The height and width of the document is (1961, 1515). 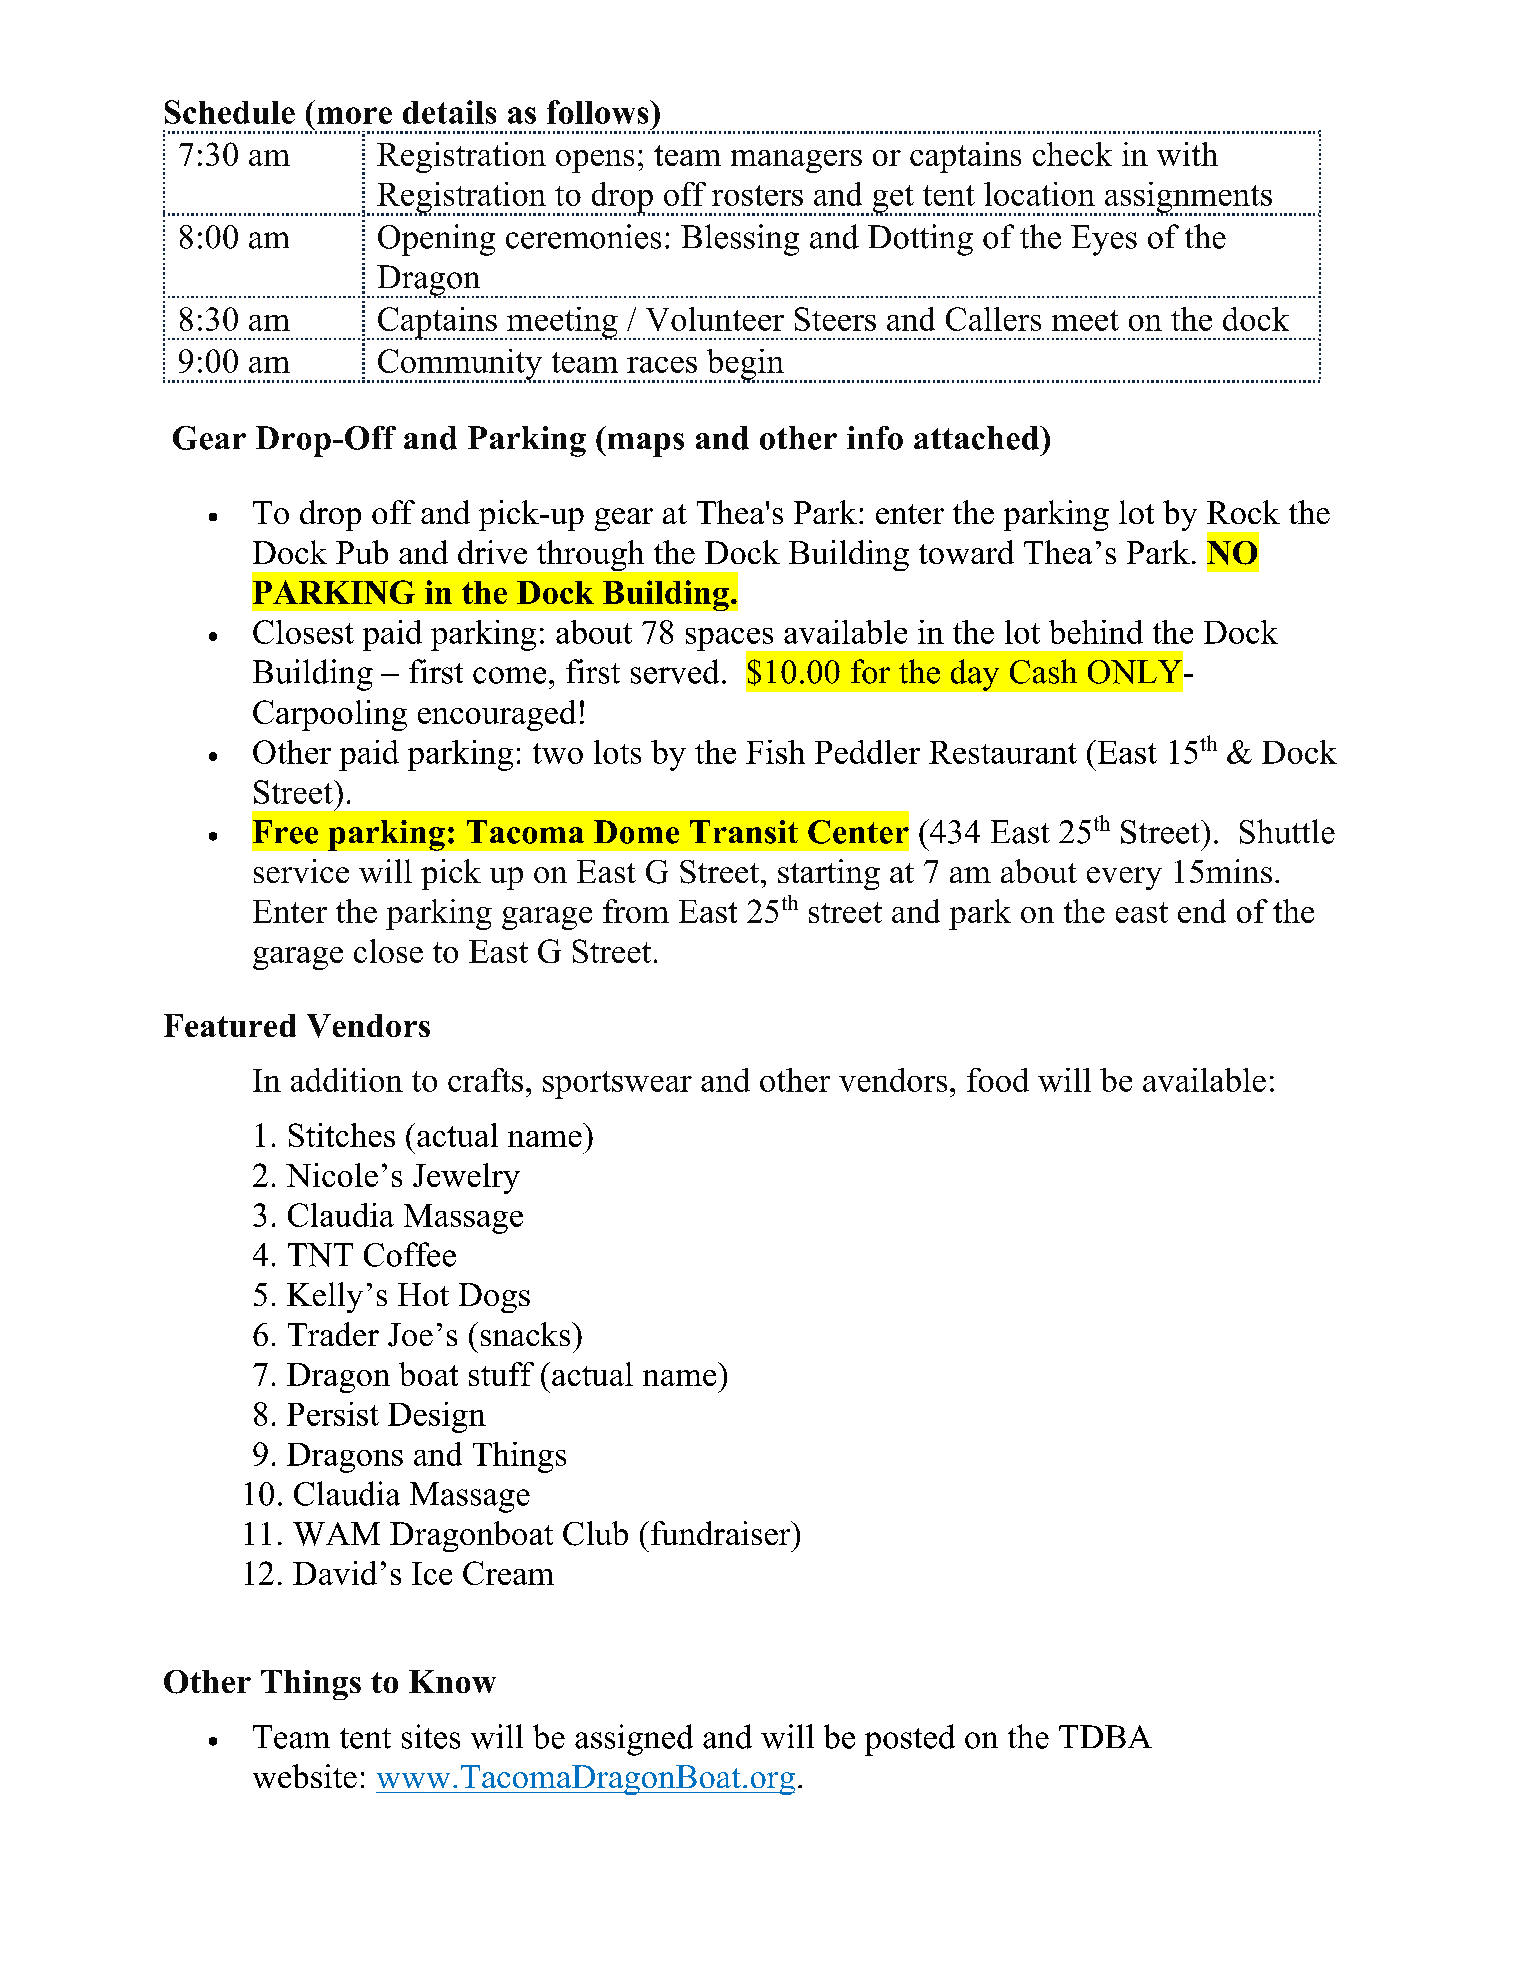 What do you see at coordinates (910, 1740) in the document?
I see `posted` at bounding box center [910, 1740].
